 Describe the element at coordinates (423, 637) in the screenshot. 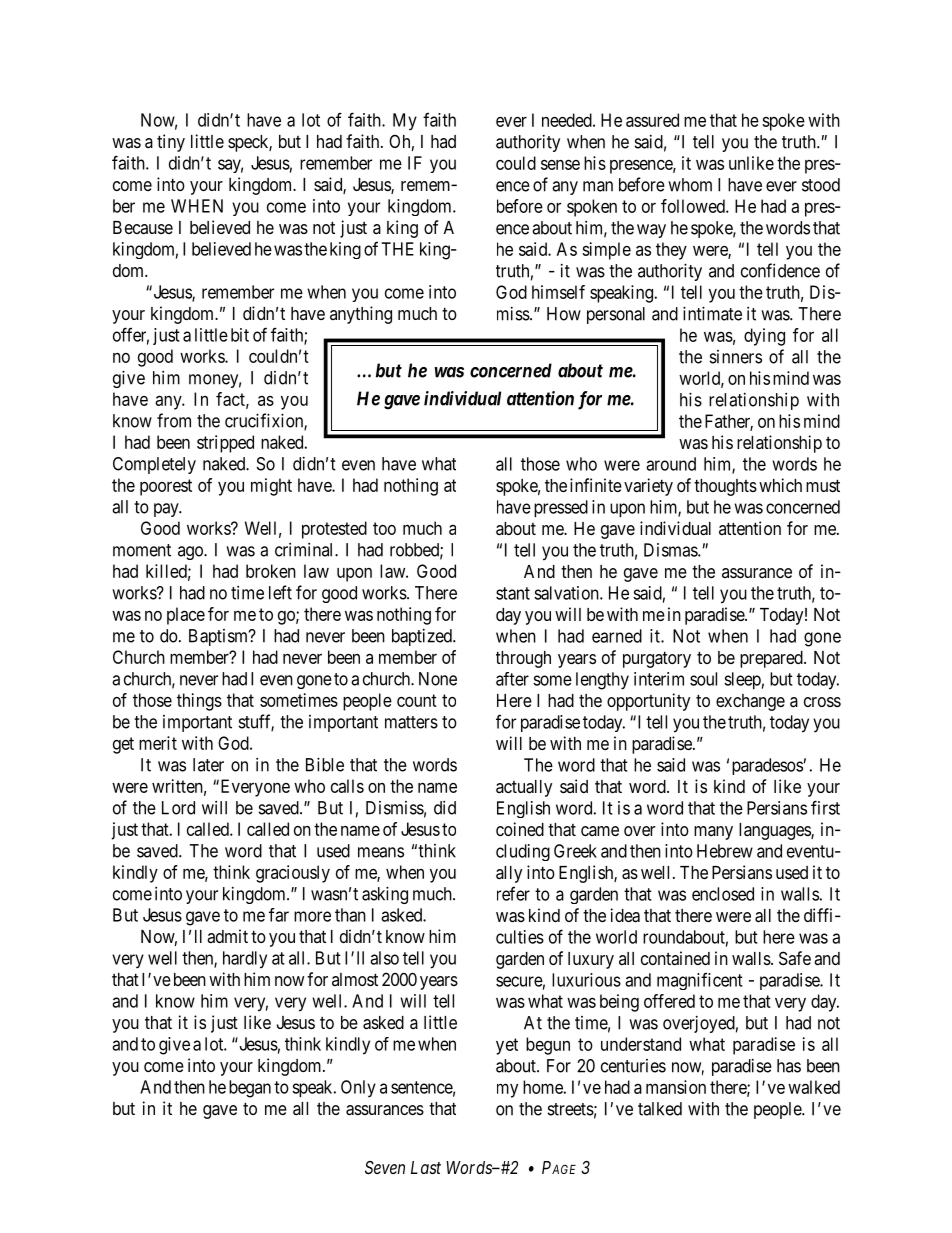

I see `baptized` at that location.
